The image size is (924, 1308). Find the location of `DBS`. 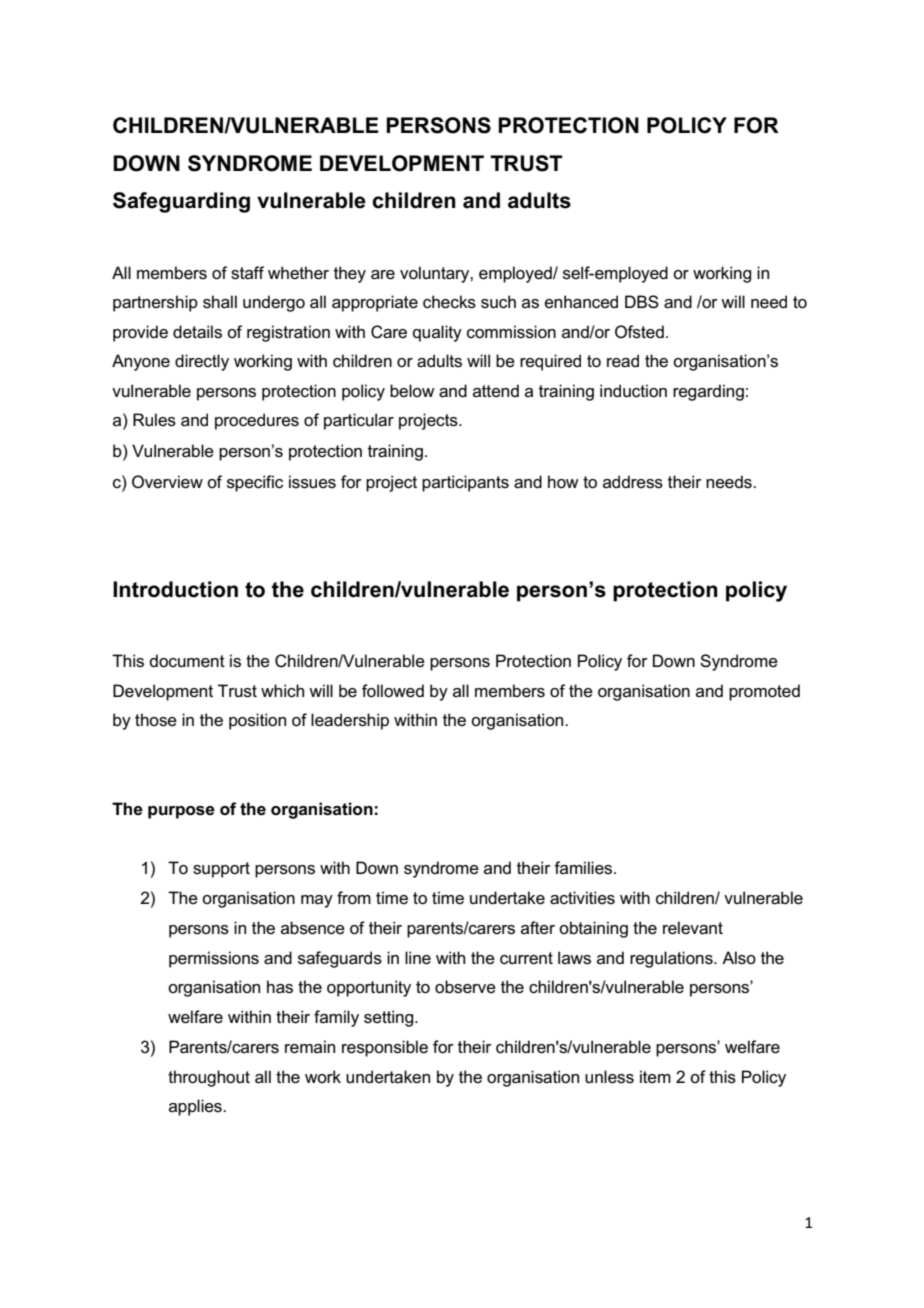

DBS is located at coordinates (642, 302).
